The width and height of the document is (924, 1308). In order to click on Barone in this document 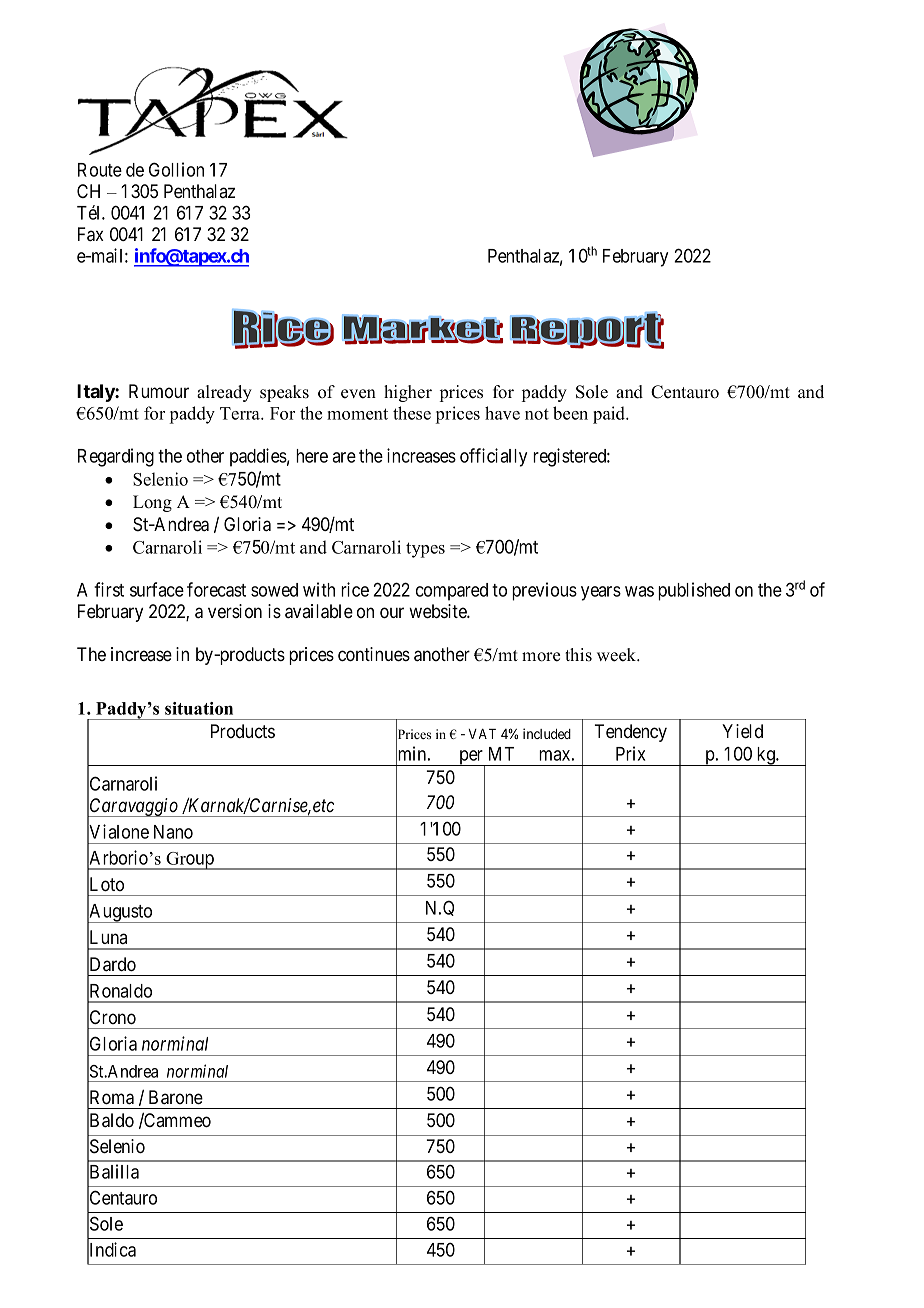, I will do `click(176, 1097)`.
